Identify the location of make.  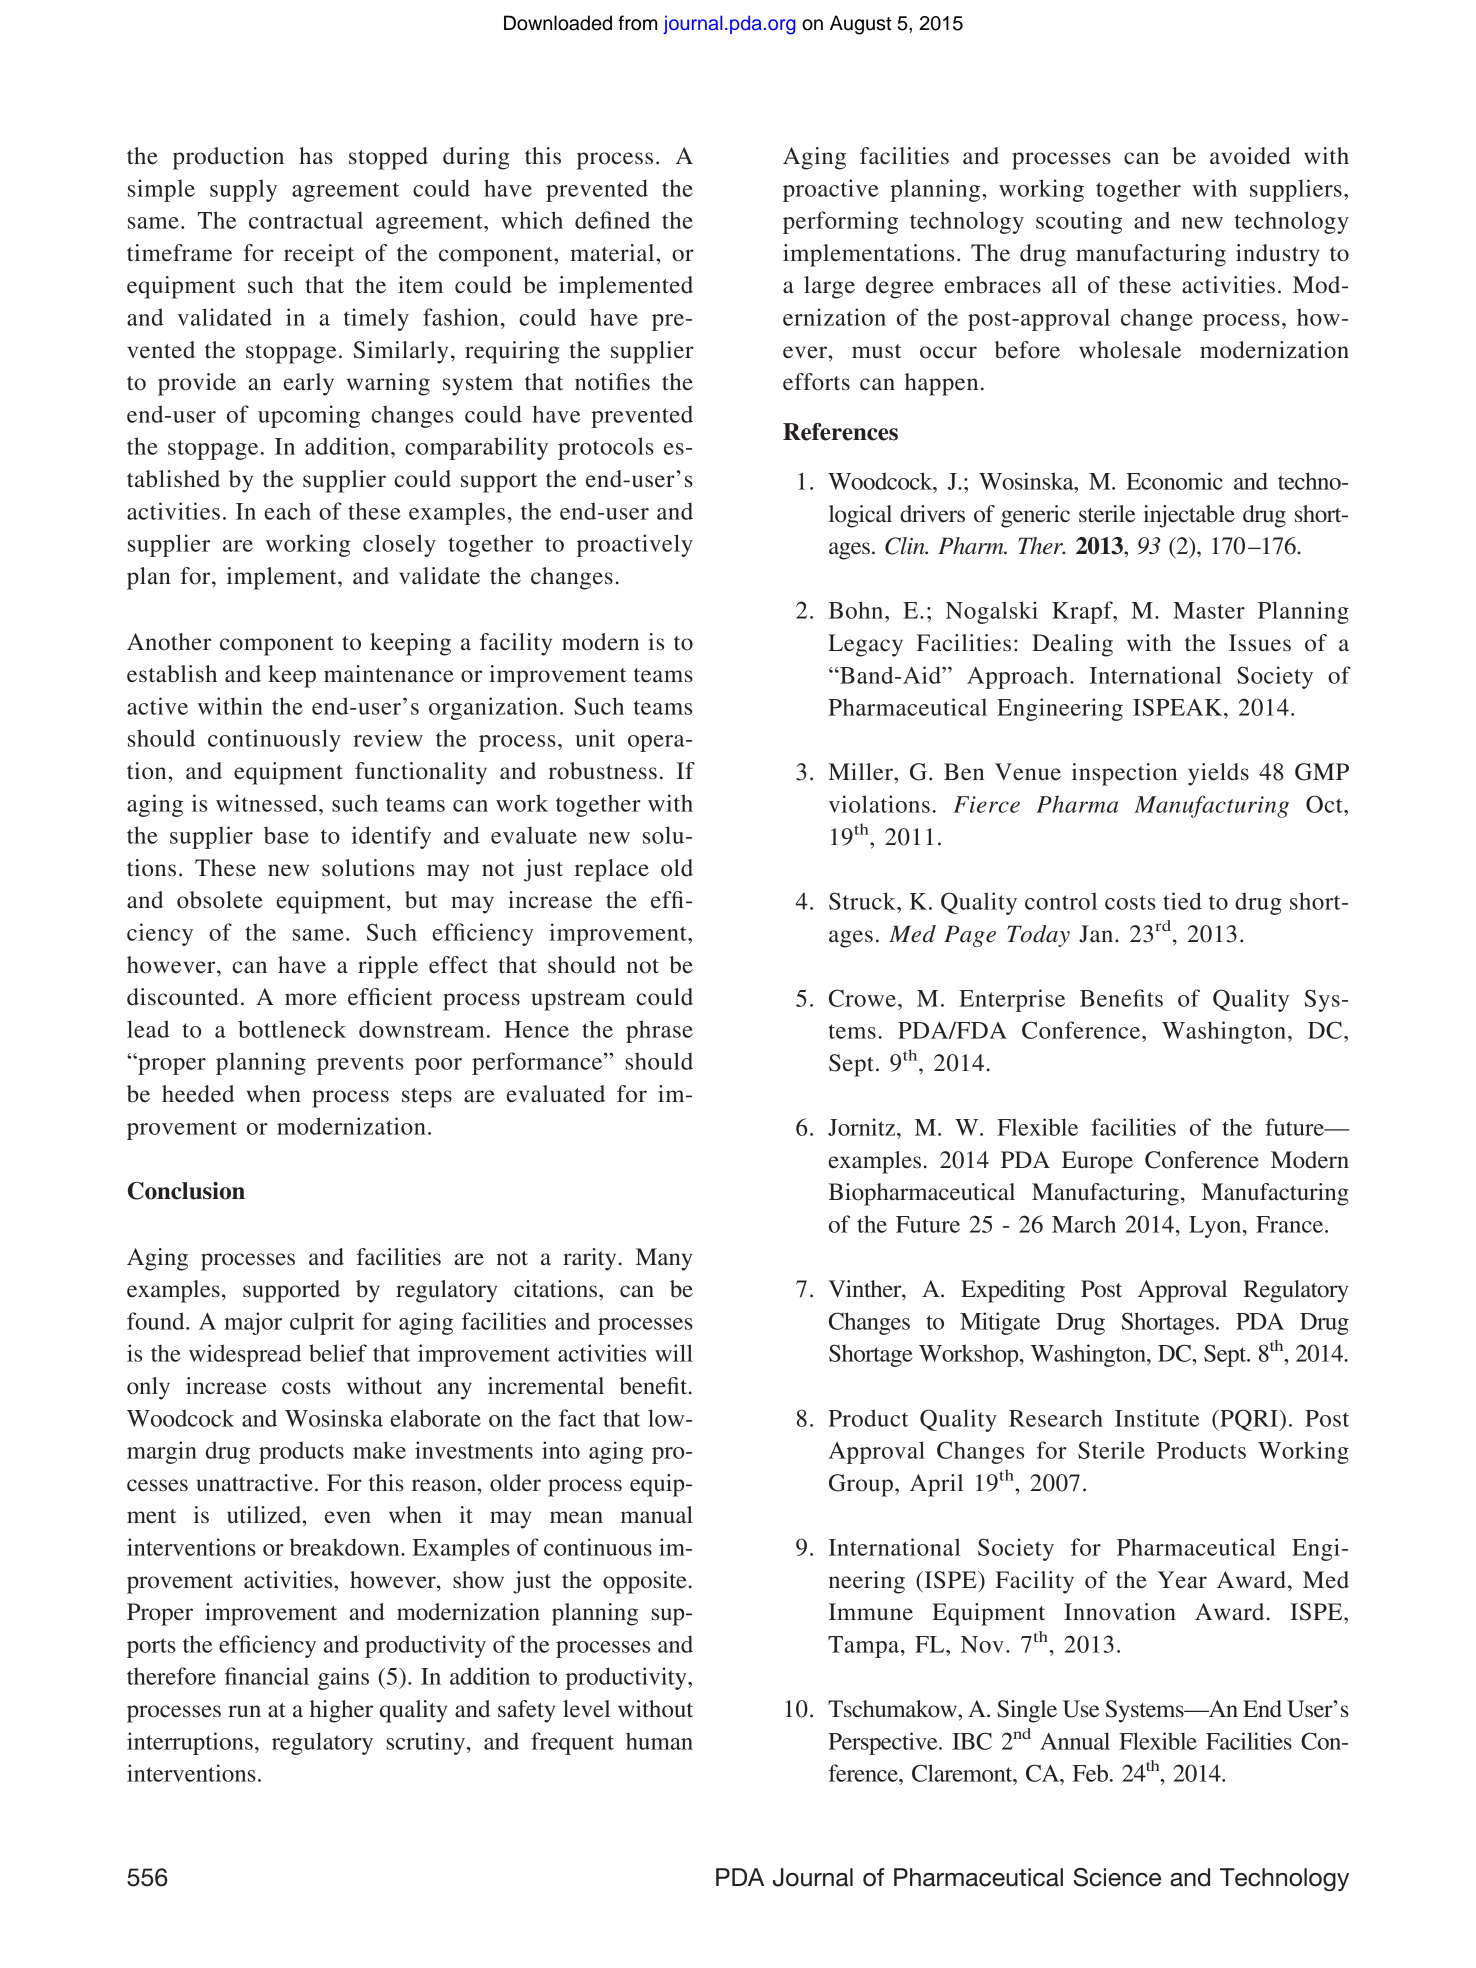
(379, 1450).
